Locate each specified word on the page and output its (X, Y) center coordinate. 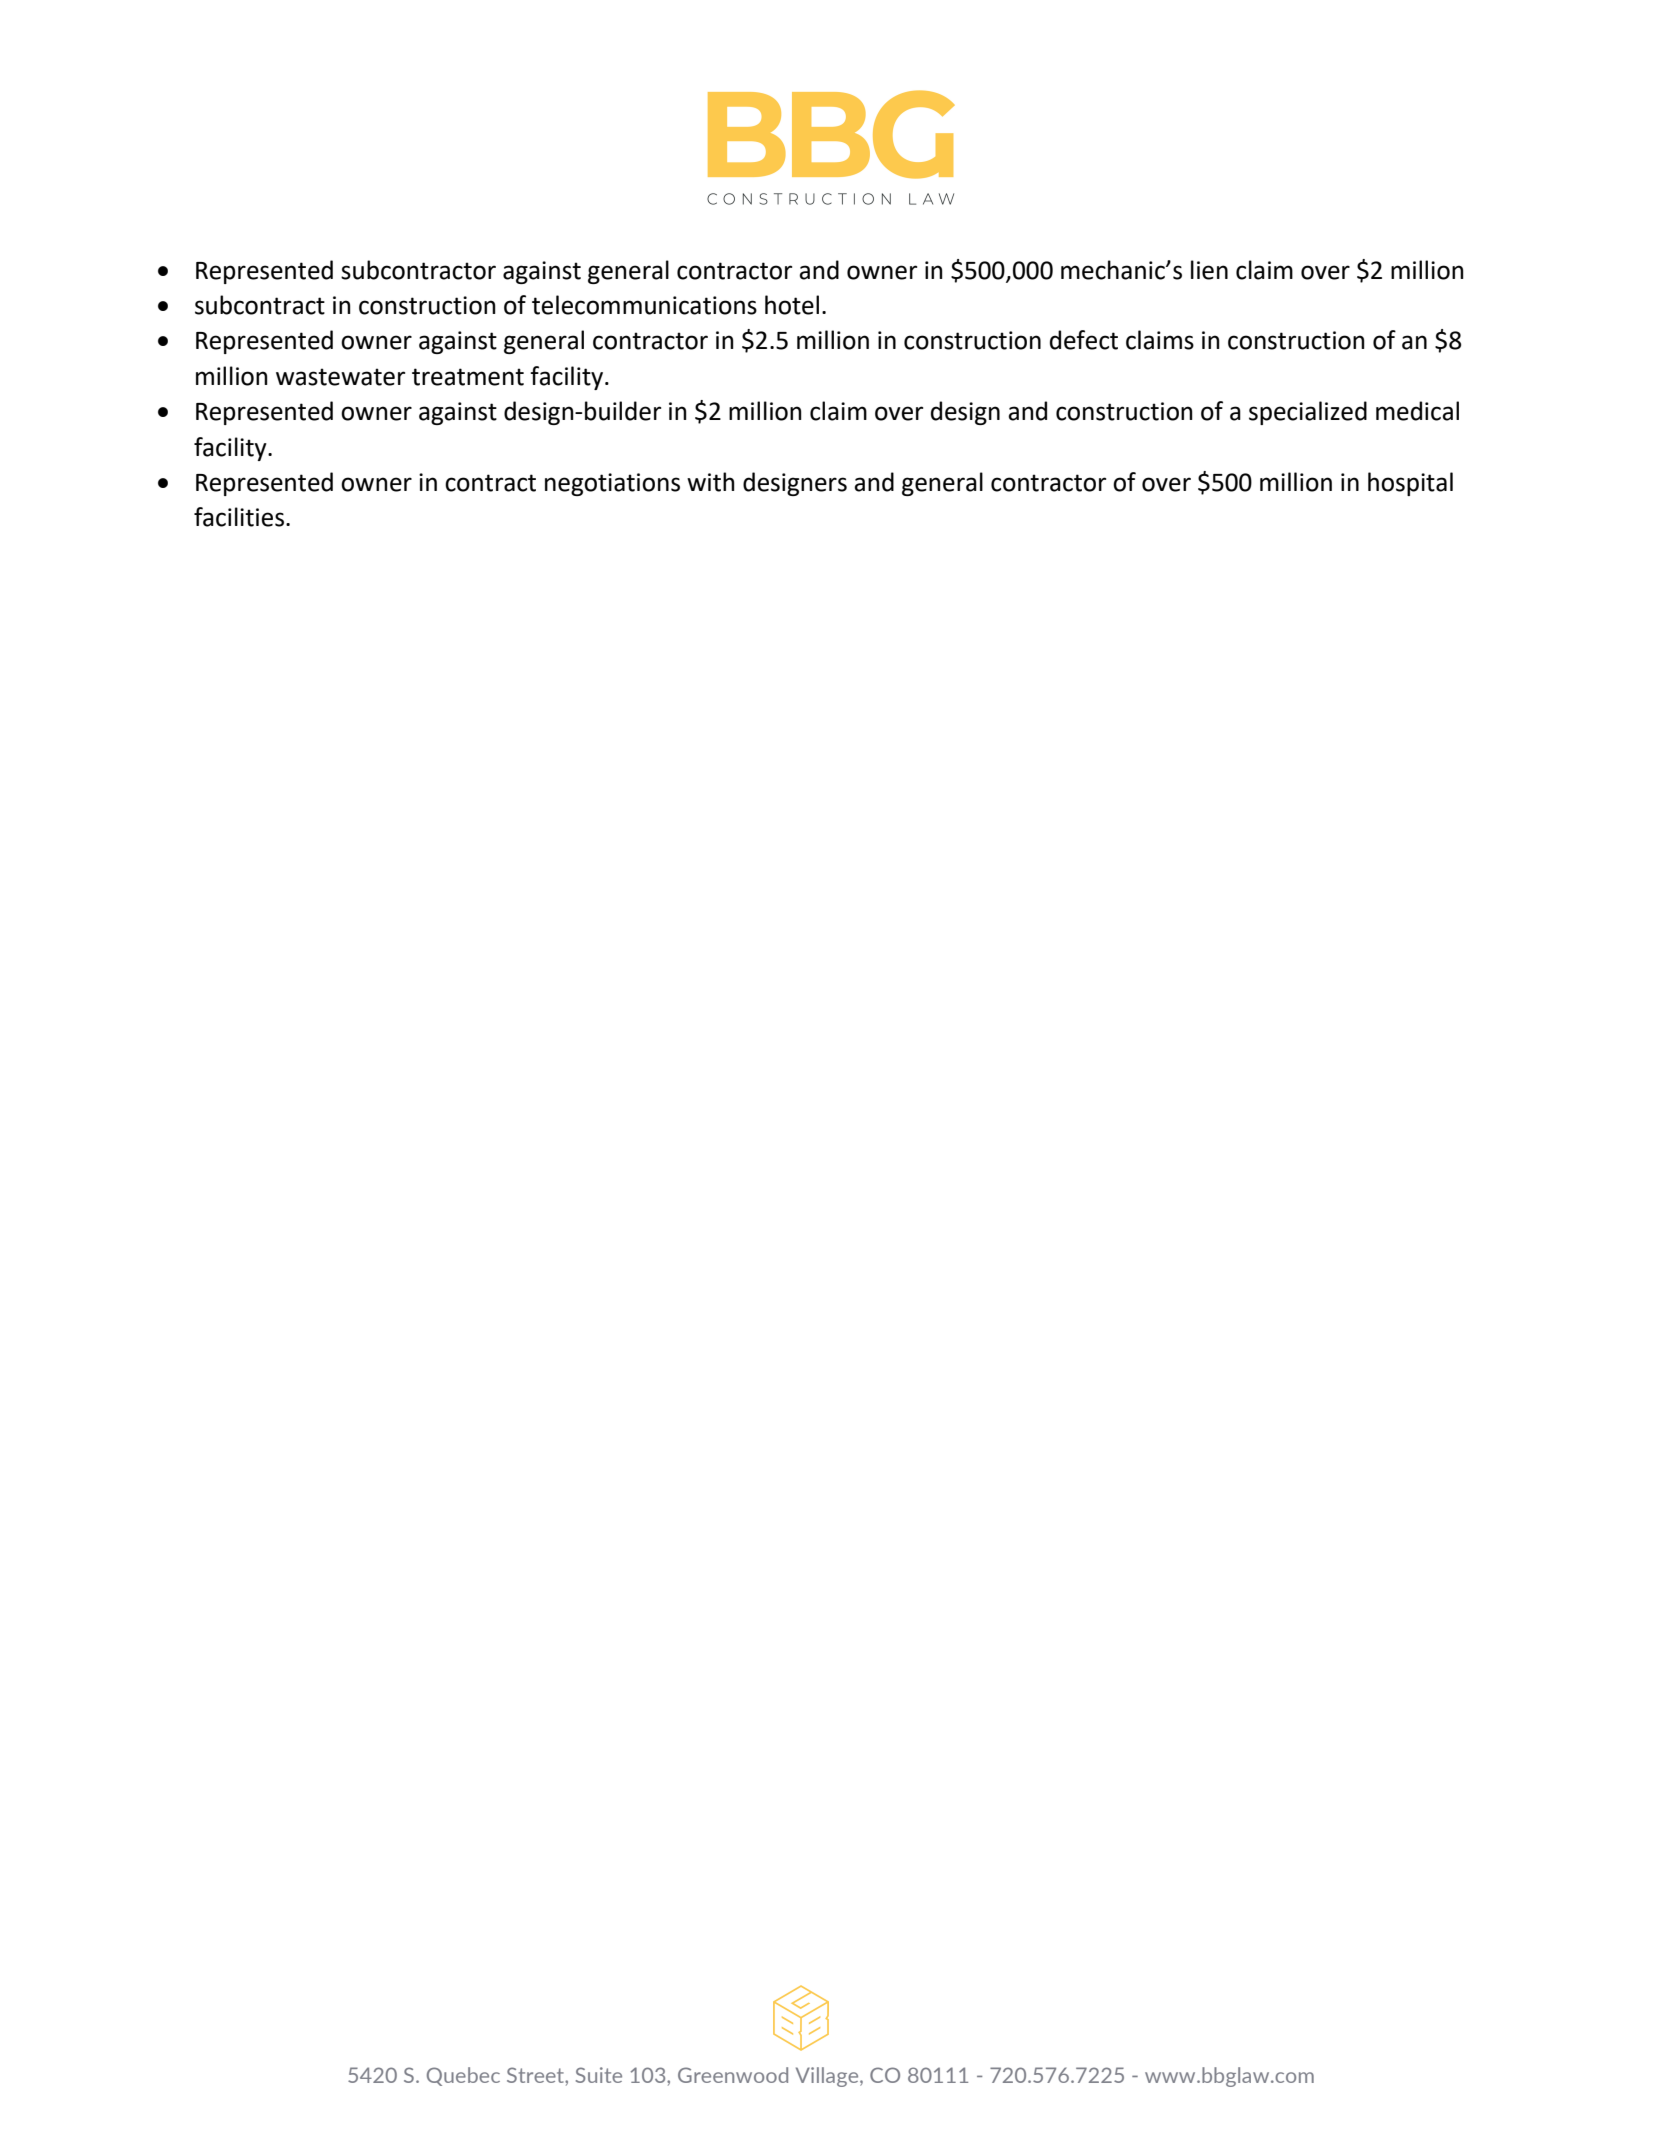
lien (1209, 270)
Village (828, 2077)
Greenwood (733, 2075)
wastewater (340, 377)
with (711, 482)
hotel (792, 305)
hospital (1410, 484)
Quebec (463, 2076)
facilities (239, 517)
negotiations (612, 484)
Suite (599, 2075)
